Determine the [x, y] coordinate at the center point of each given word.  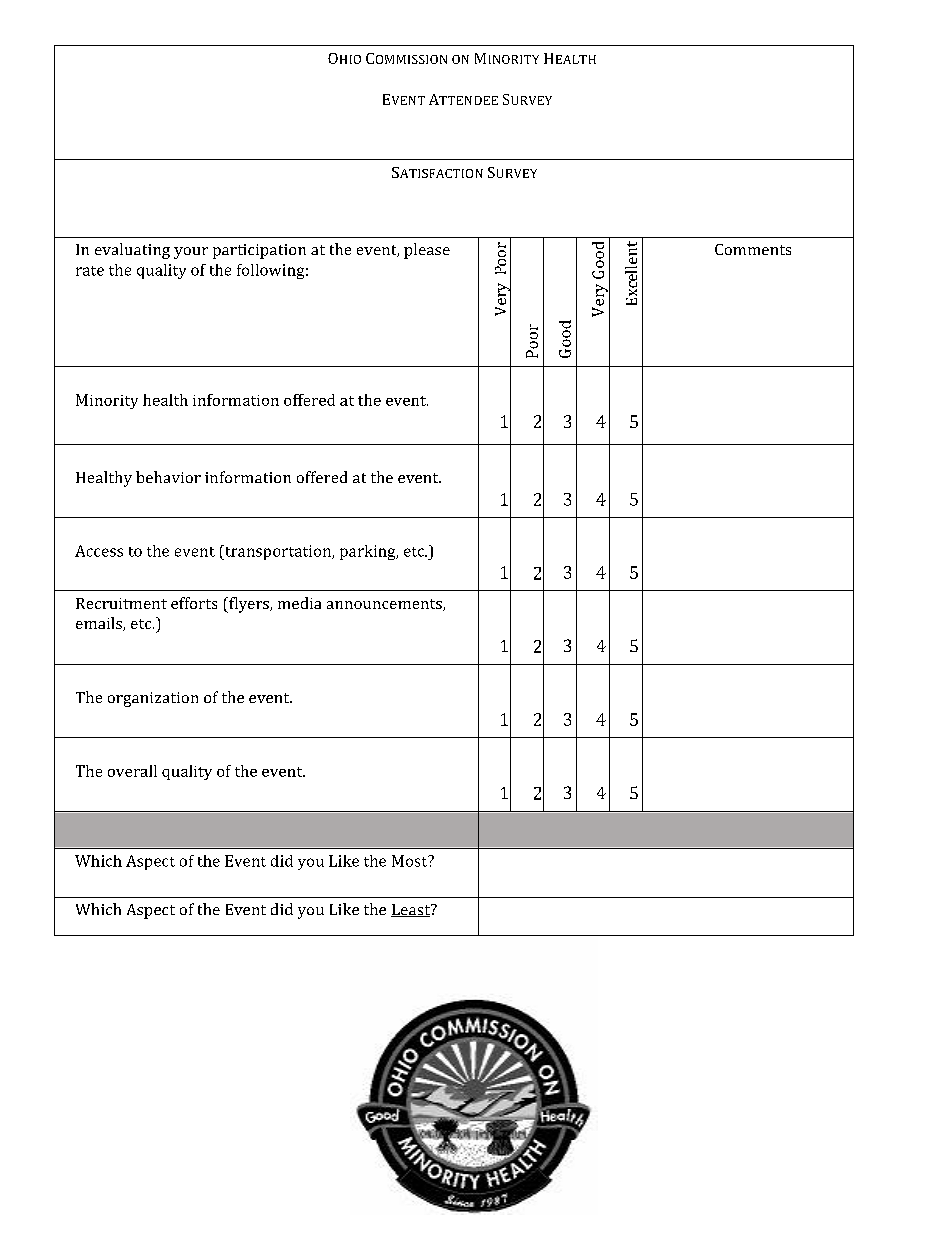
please [427, 251]
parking [369, 552]
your [191, 253]
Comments [753, 249]
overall [132, 771]
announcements [385, 605]
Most [411, 861]
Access [99, 551]
